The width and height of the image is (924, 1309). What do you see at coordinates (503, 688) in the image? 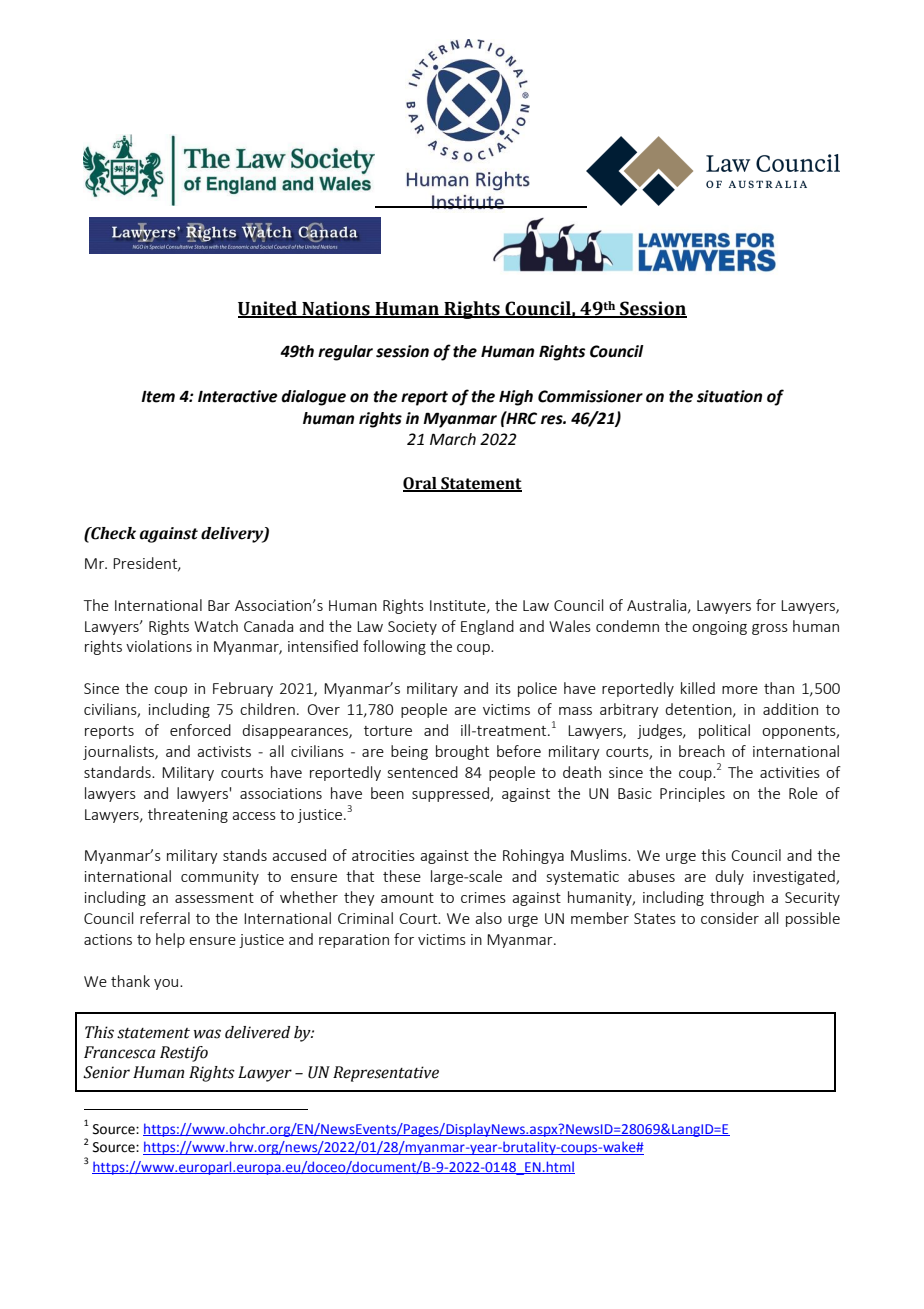
I see `its` at bounding box center [503, 688].
